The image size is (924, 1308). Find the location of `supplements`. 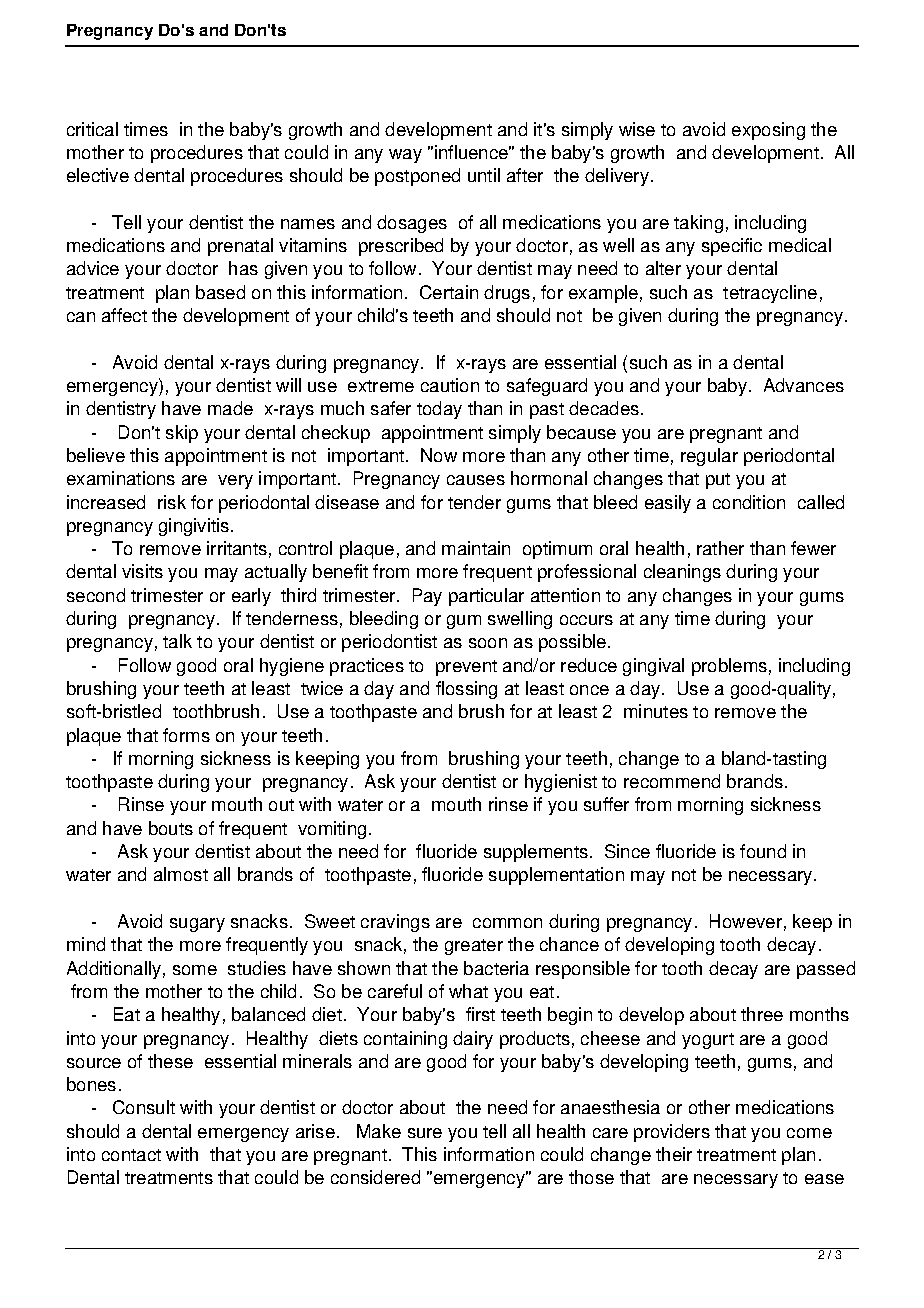

supplements is located at coordinates (536, 853).
